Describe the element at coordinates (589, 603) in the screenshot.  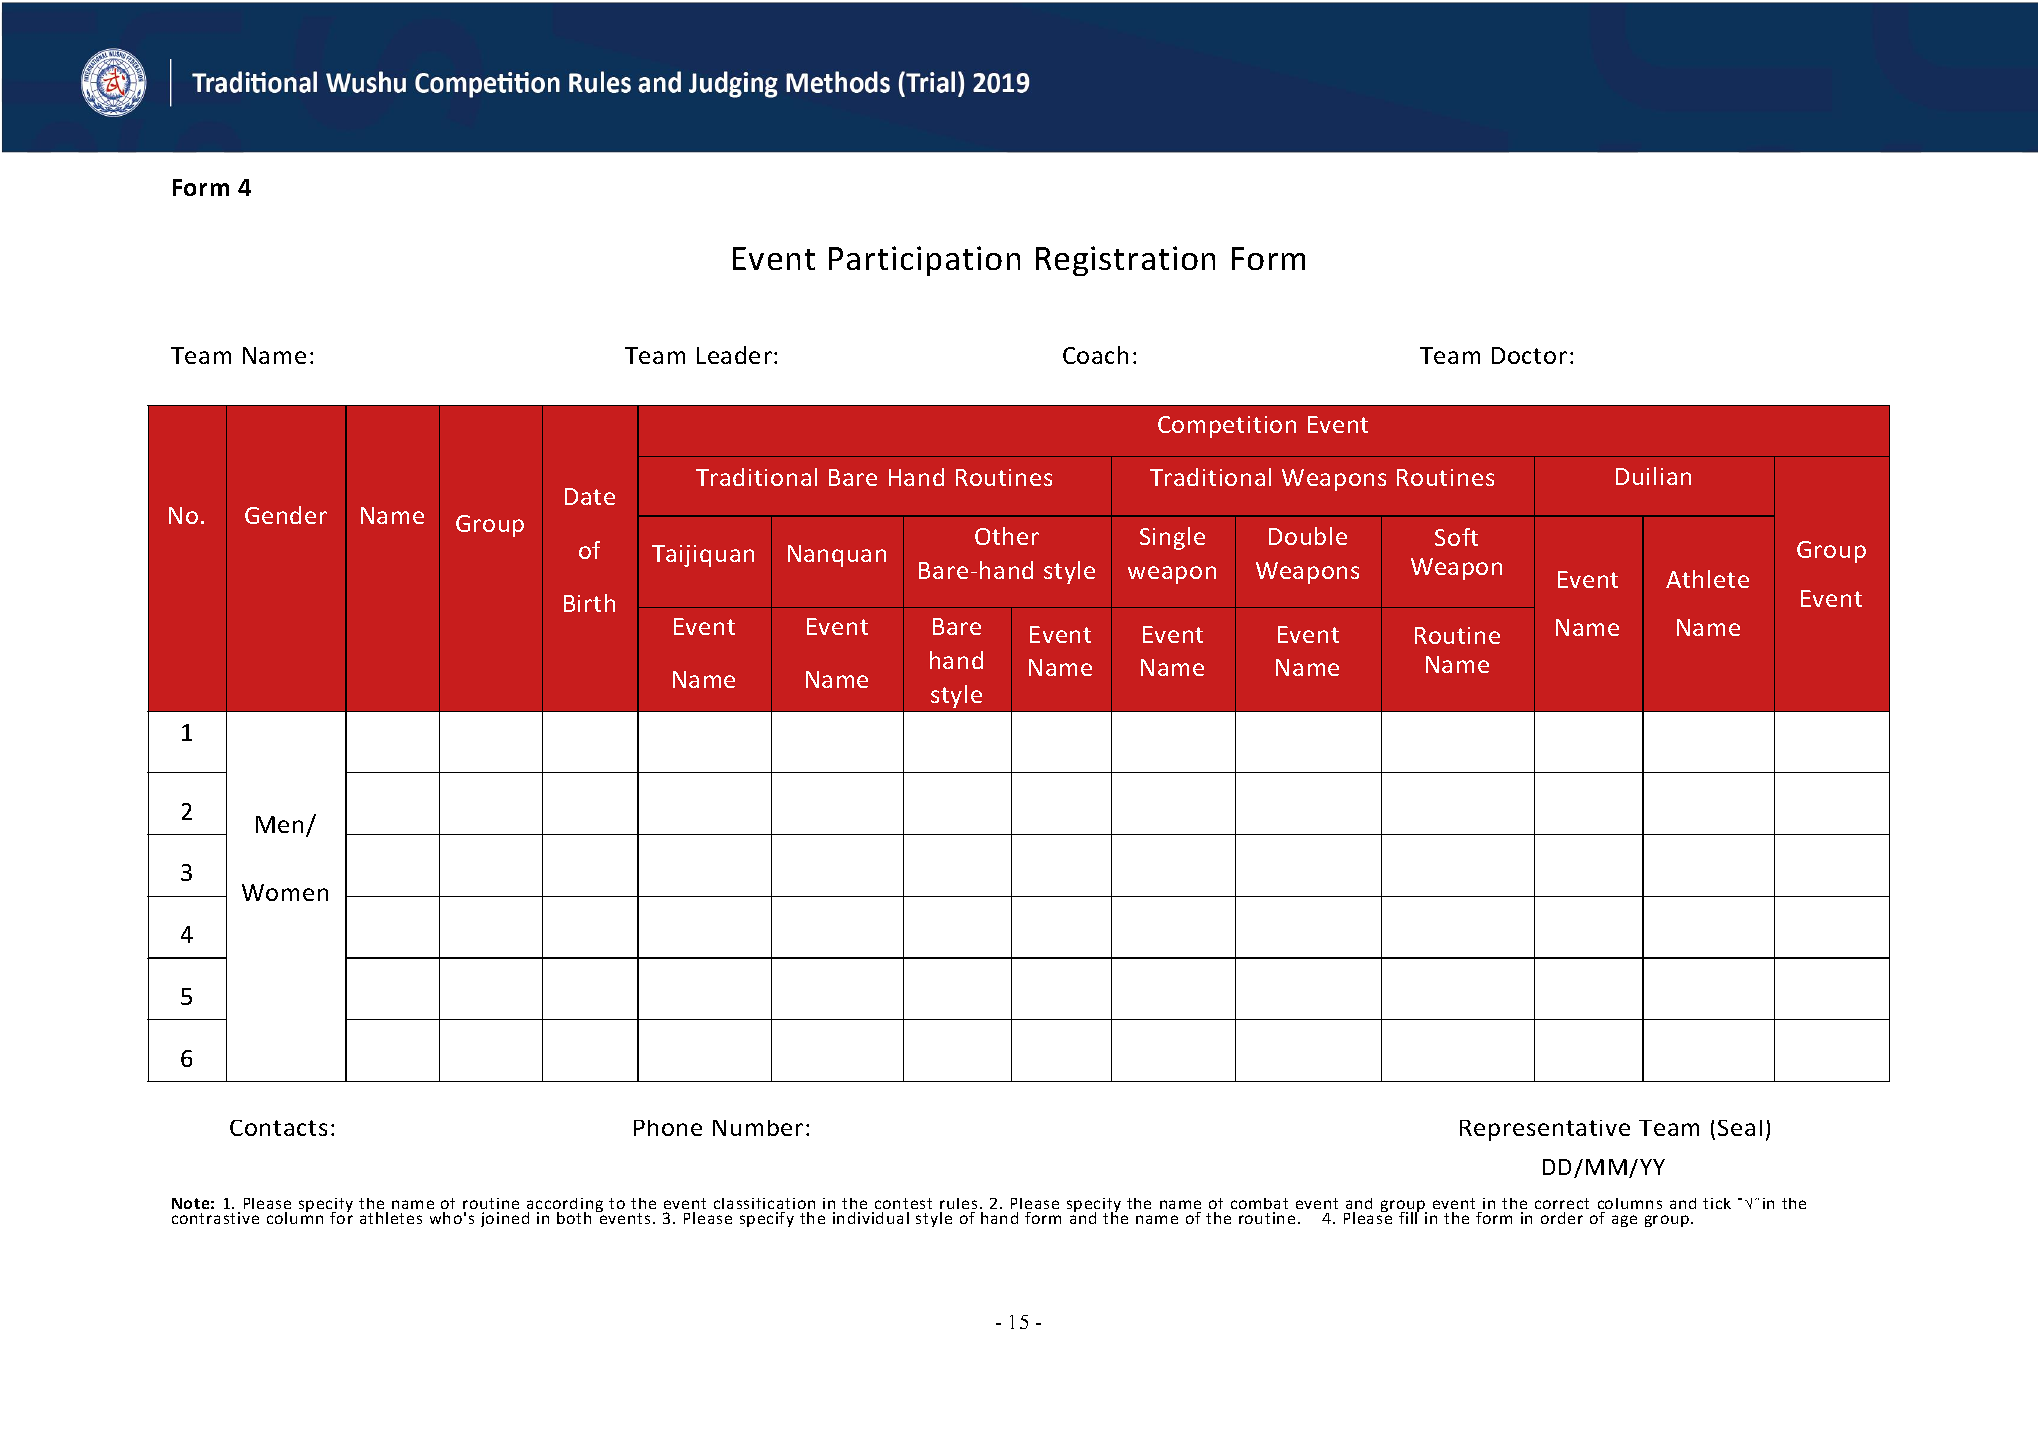
I see `Birth` at that location.
